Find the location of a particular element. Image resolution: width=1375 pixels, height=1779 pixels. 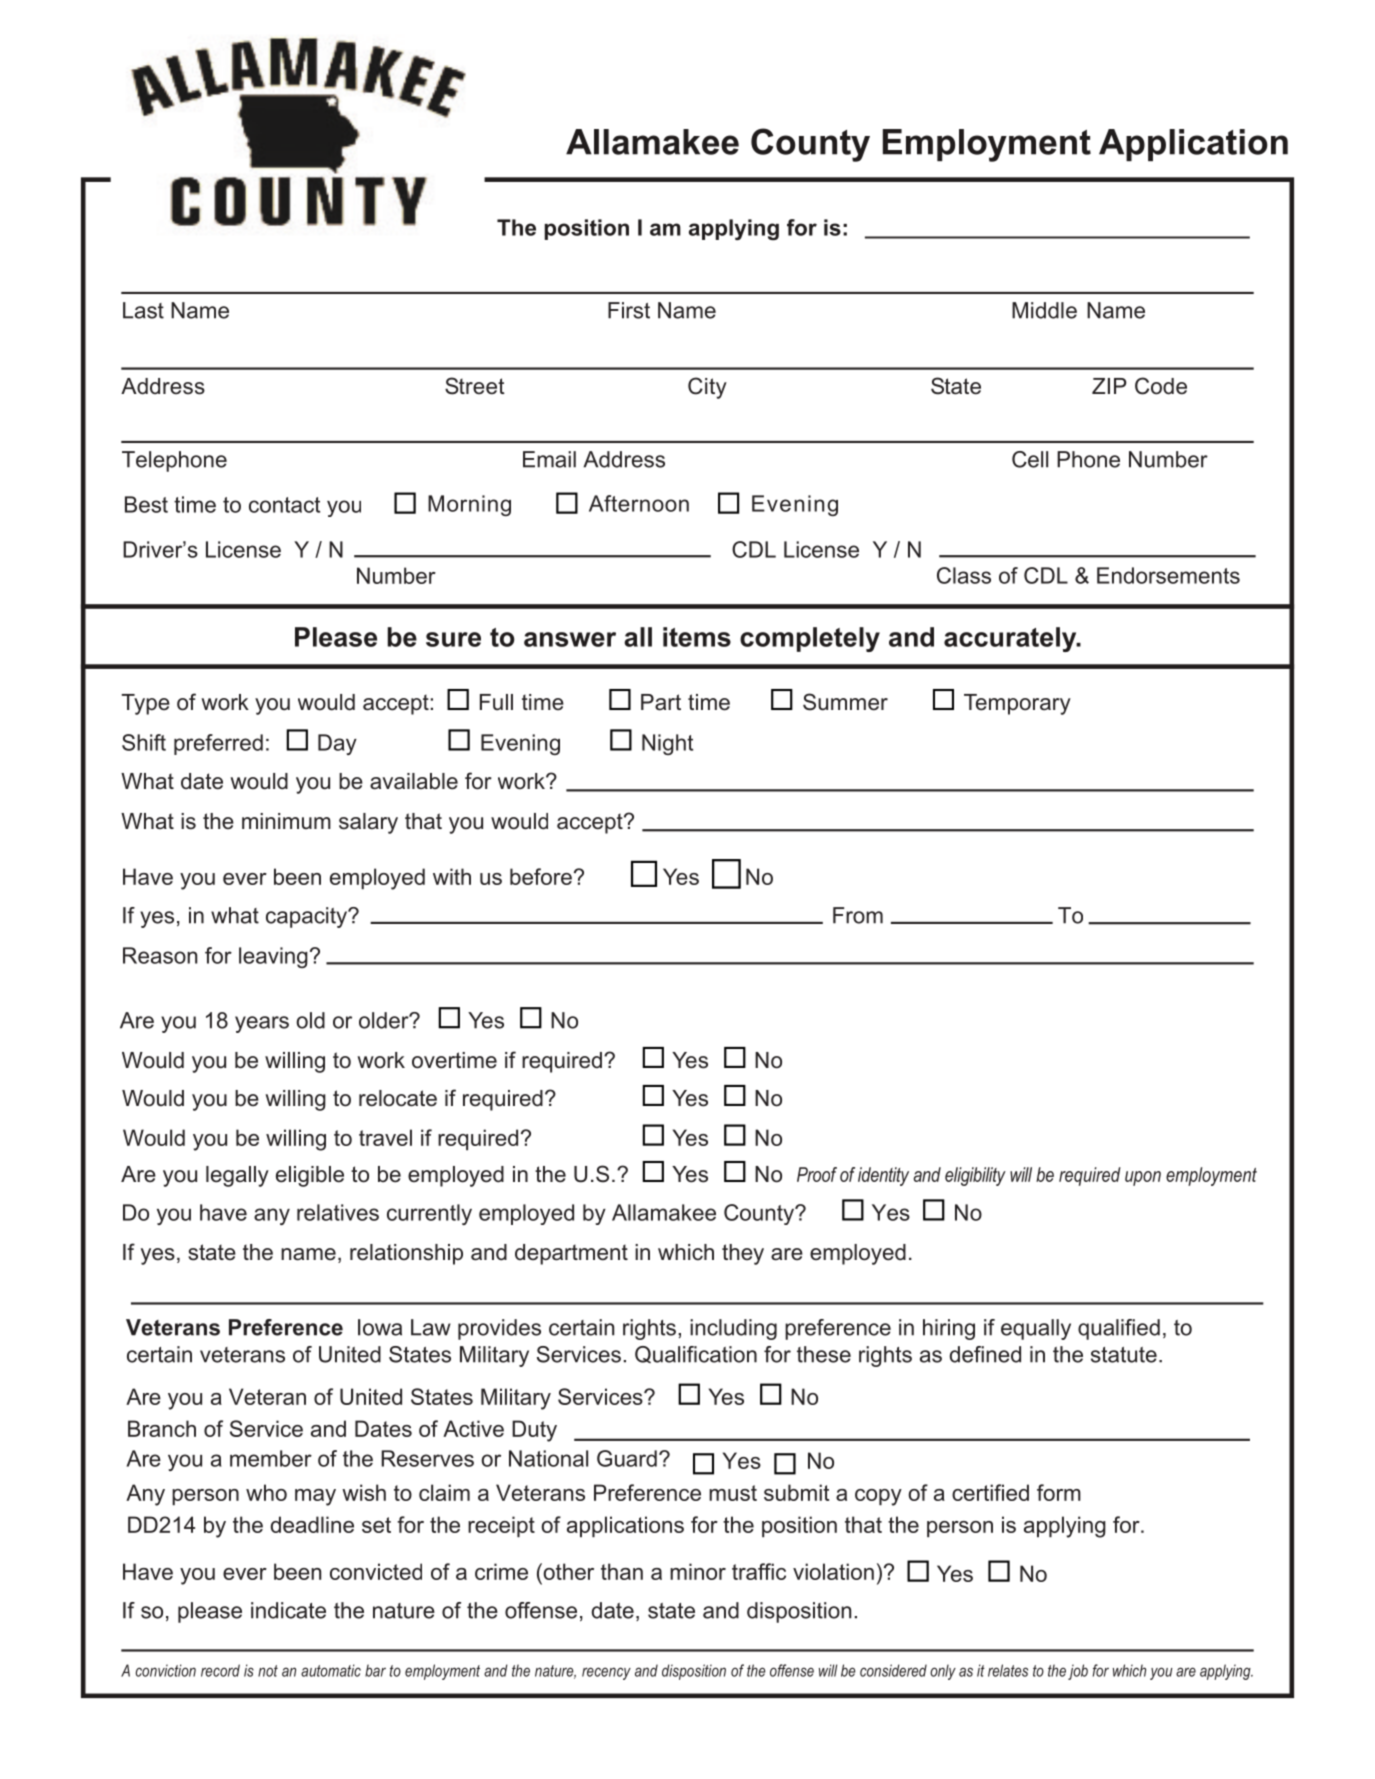

Temporary is located at coordinates (1017, 704).
